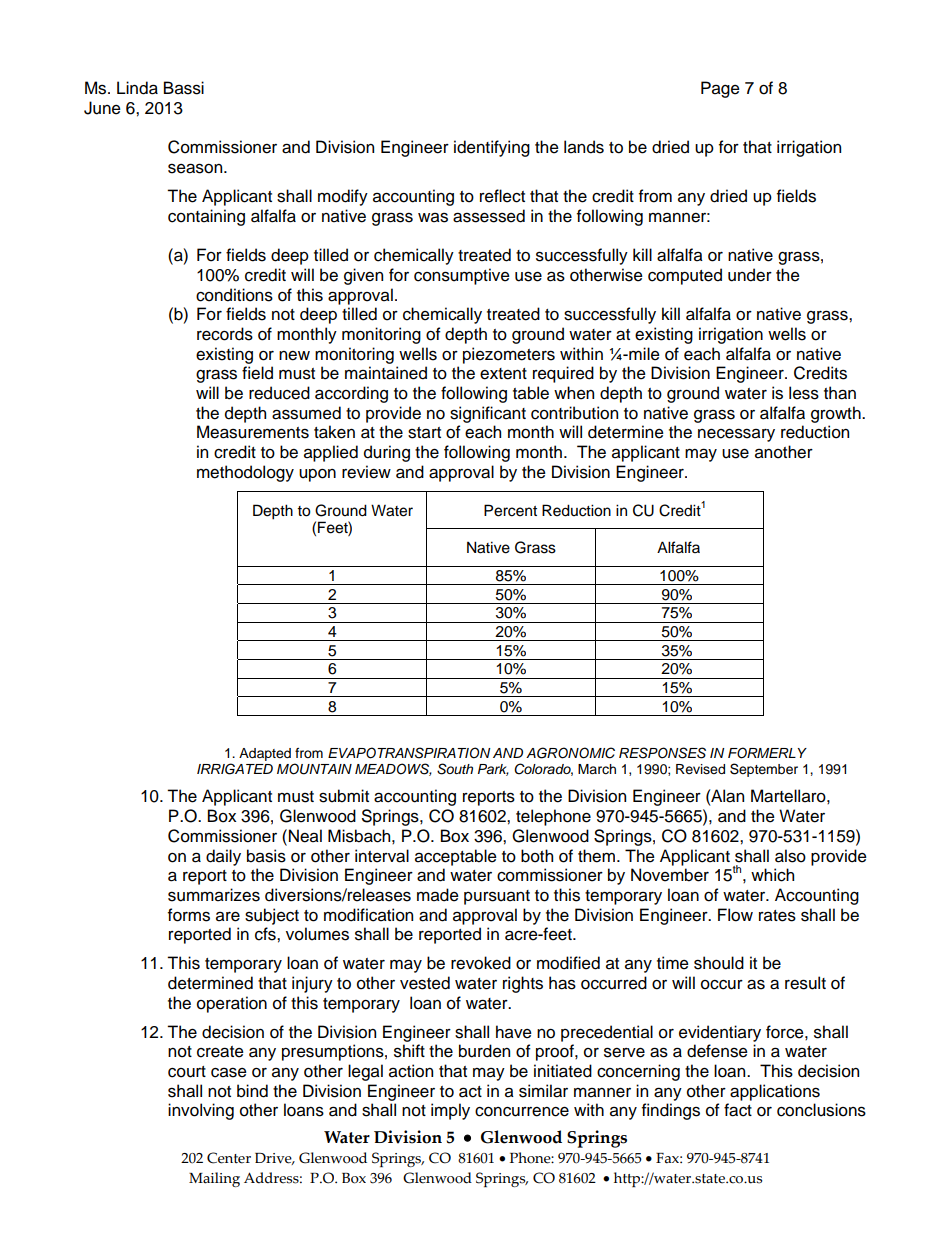  I want to click on September, so click(764, 770).
